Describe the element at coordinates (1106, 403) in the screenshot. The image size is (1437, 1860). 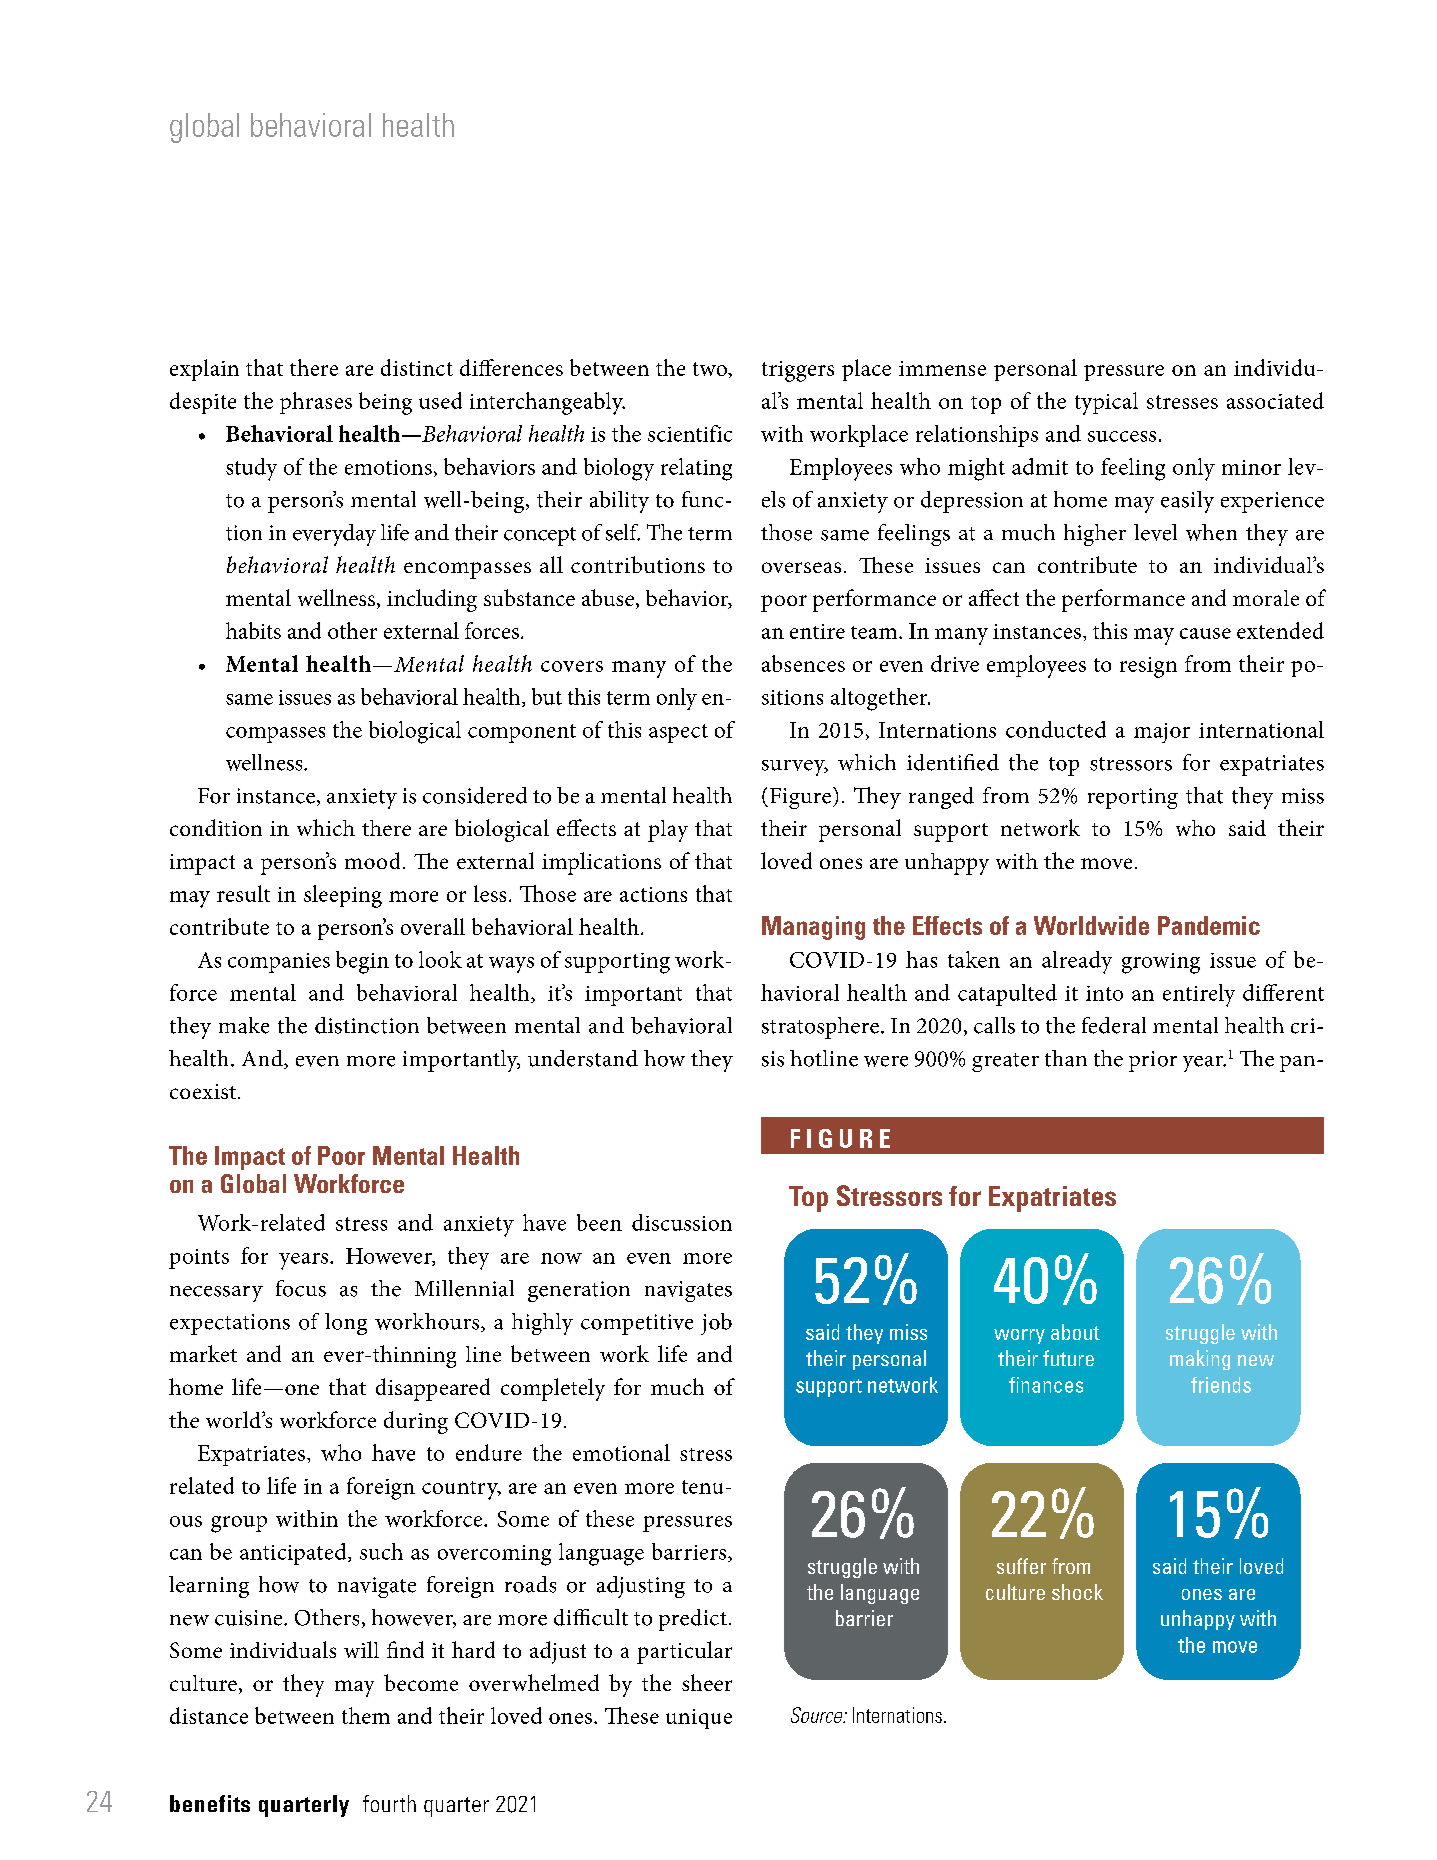
I see `typical` at that location.
